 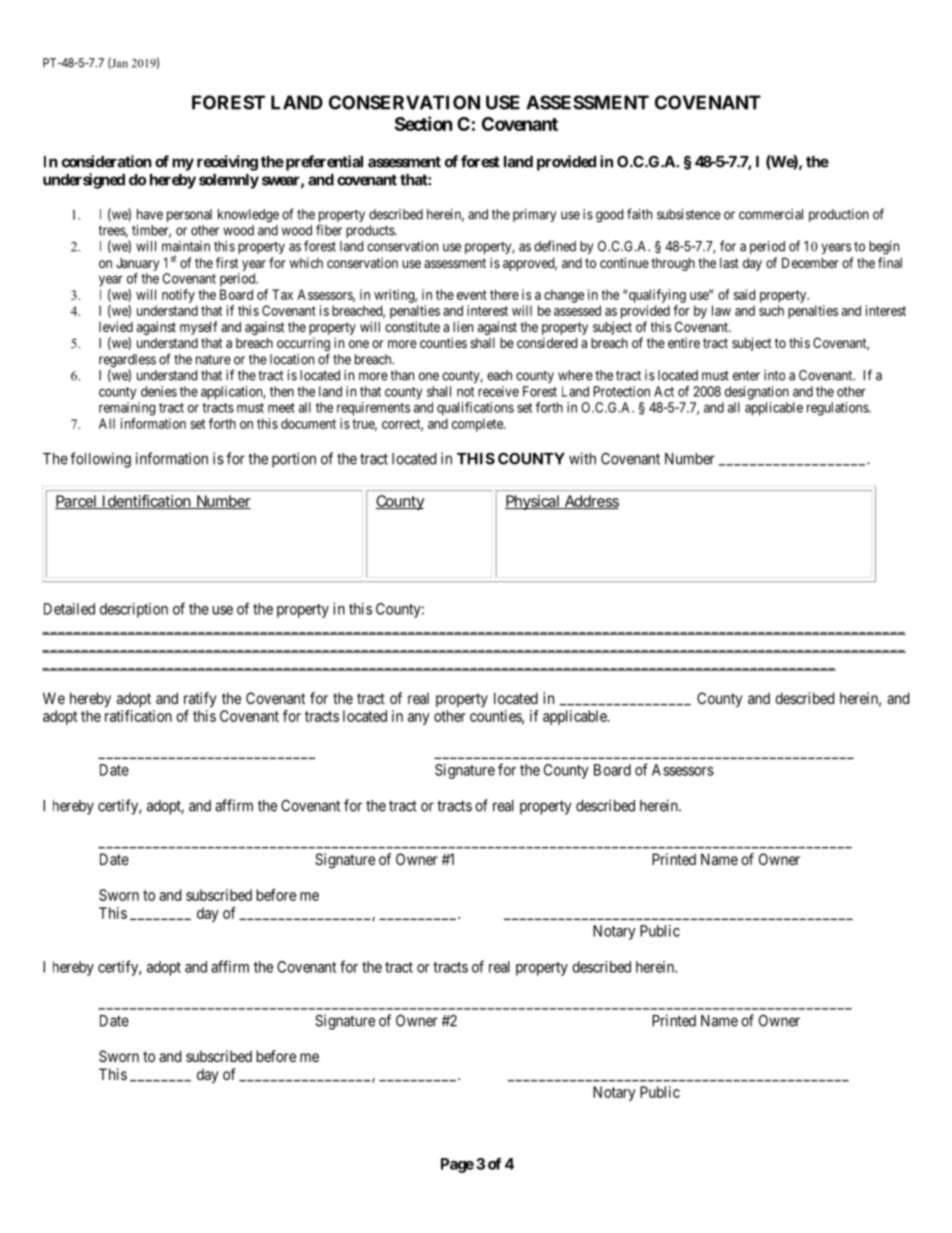 What do you see at coordinates (424, 123) in the screenshot?
I see `Section` at bounding box center [424, 123].
